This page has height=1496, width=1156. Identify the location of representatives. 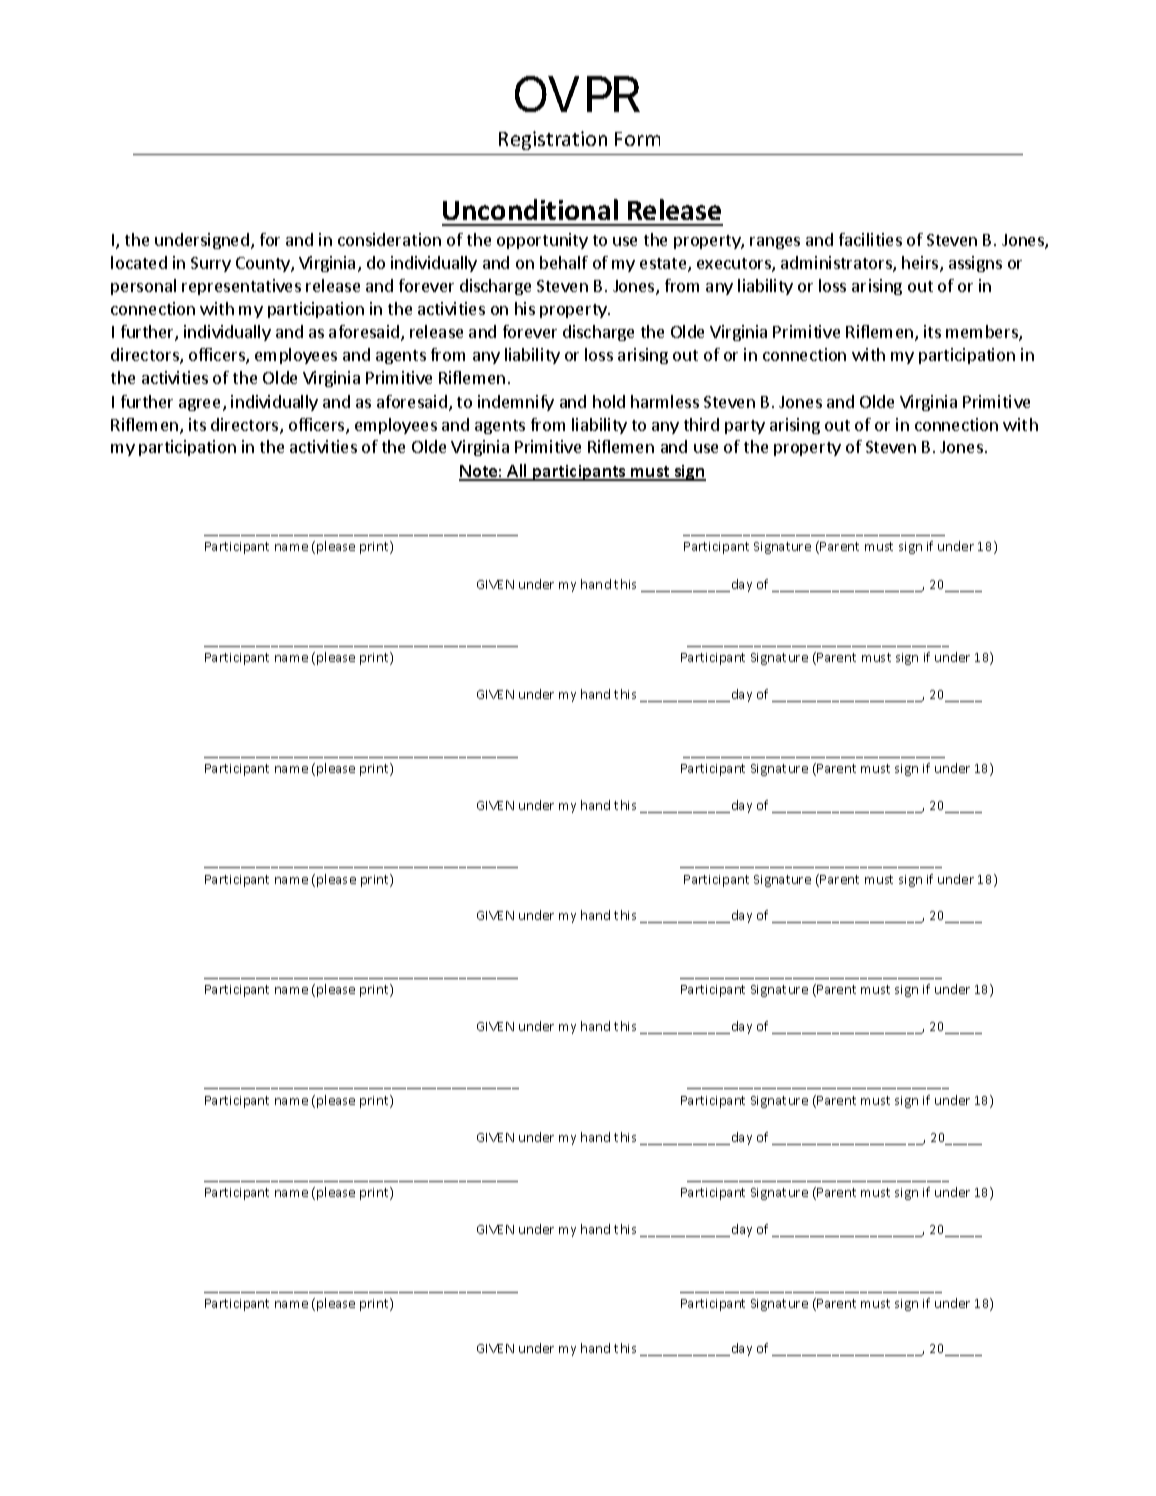
(241, 287).
